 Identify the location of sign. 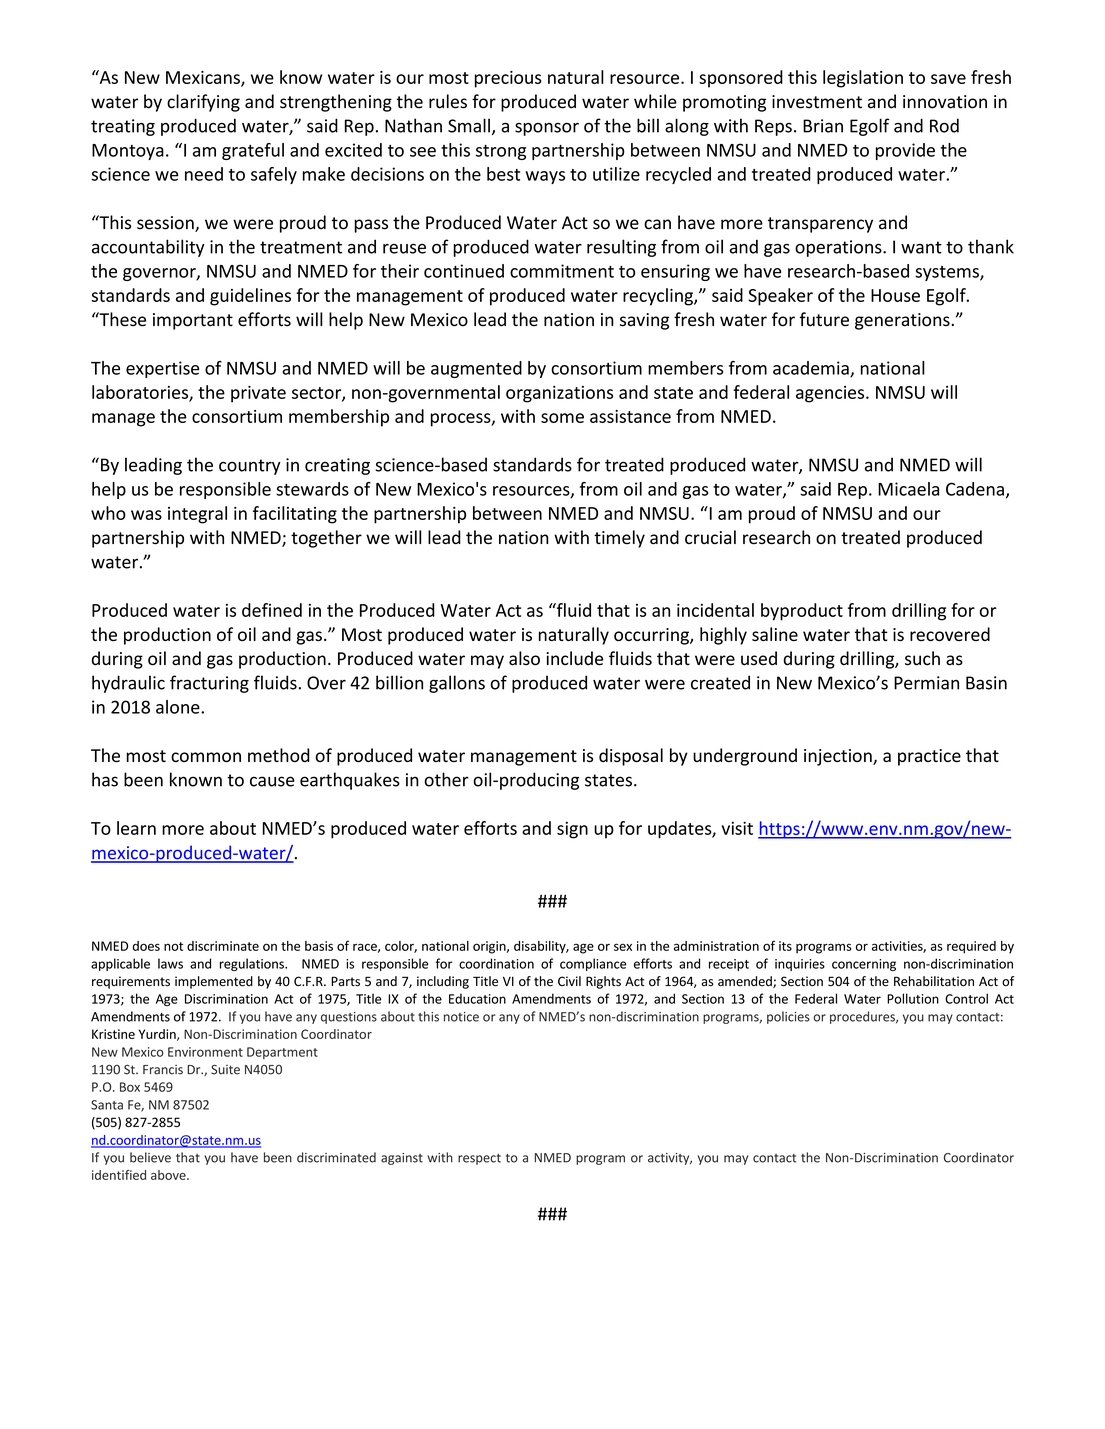
(572, 830).
